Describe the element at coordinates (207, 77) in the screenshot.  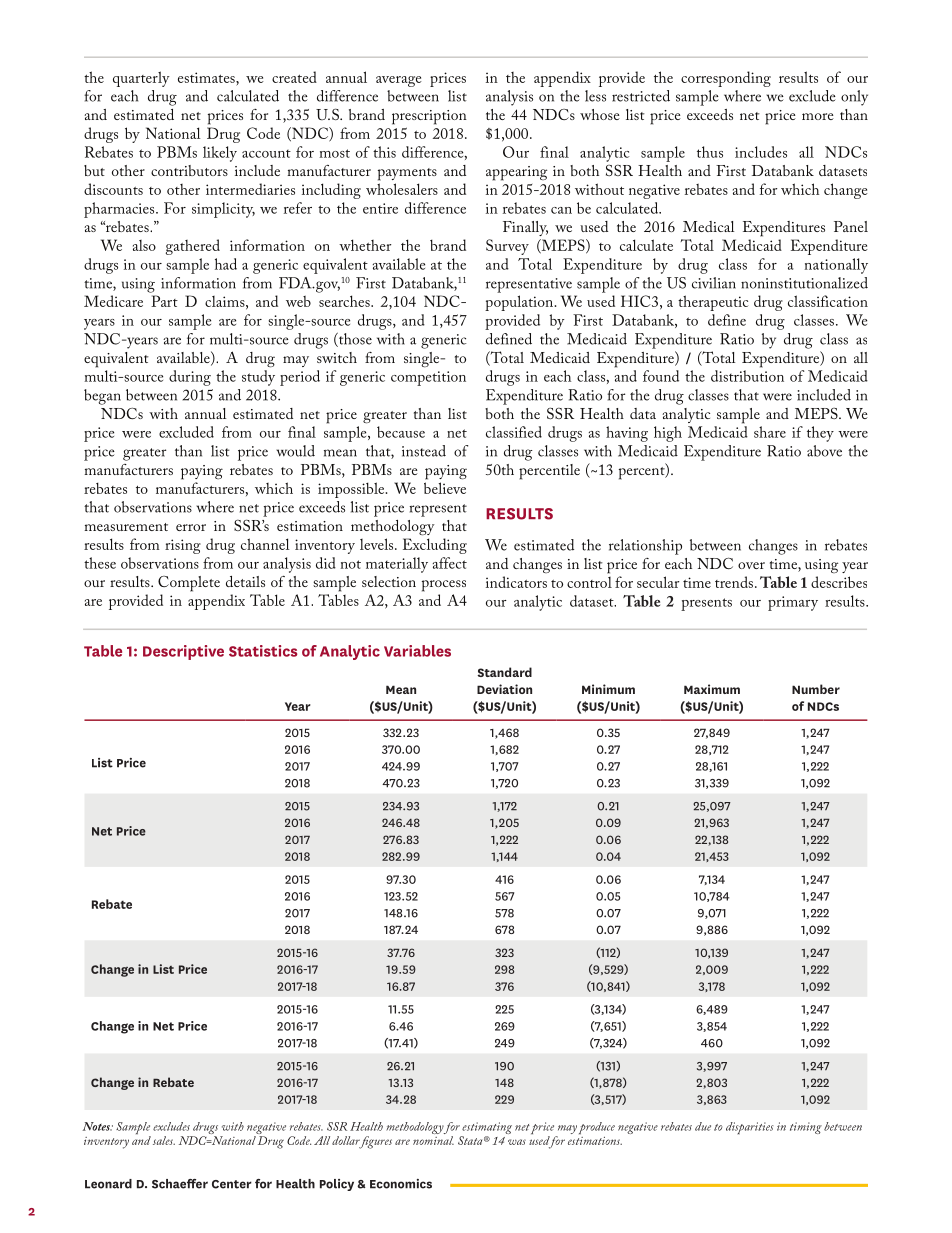
I see `estimates` at that location.
